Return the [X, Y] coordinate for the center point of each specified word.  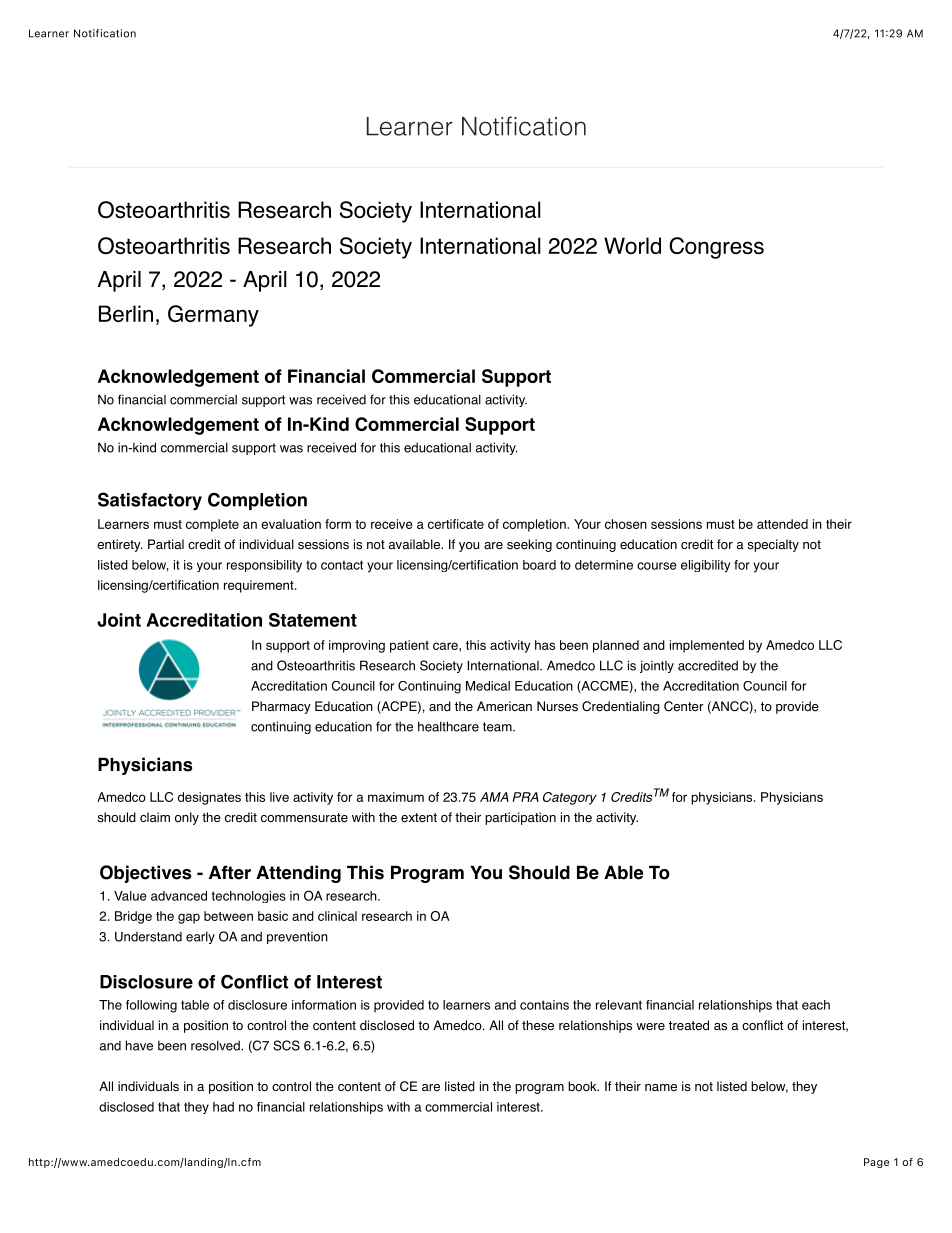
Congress [716, 248]
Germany [213, 316]
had [223, 1107]
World [632, 245]
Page [876, 1163]
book [583, 1086]
